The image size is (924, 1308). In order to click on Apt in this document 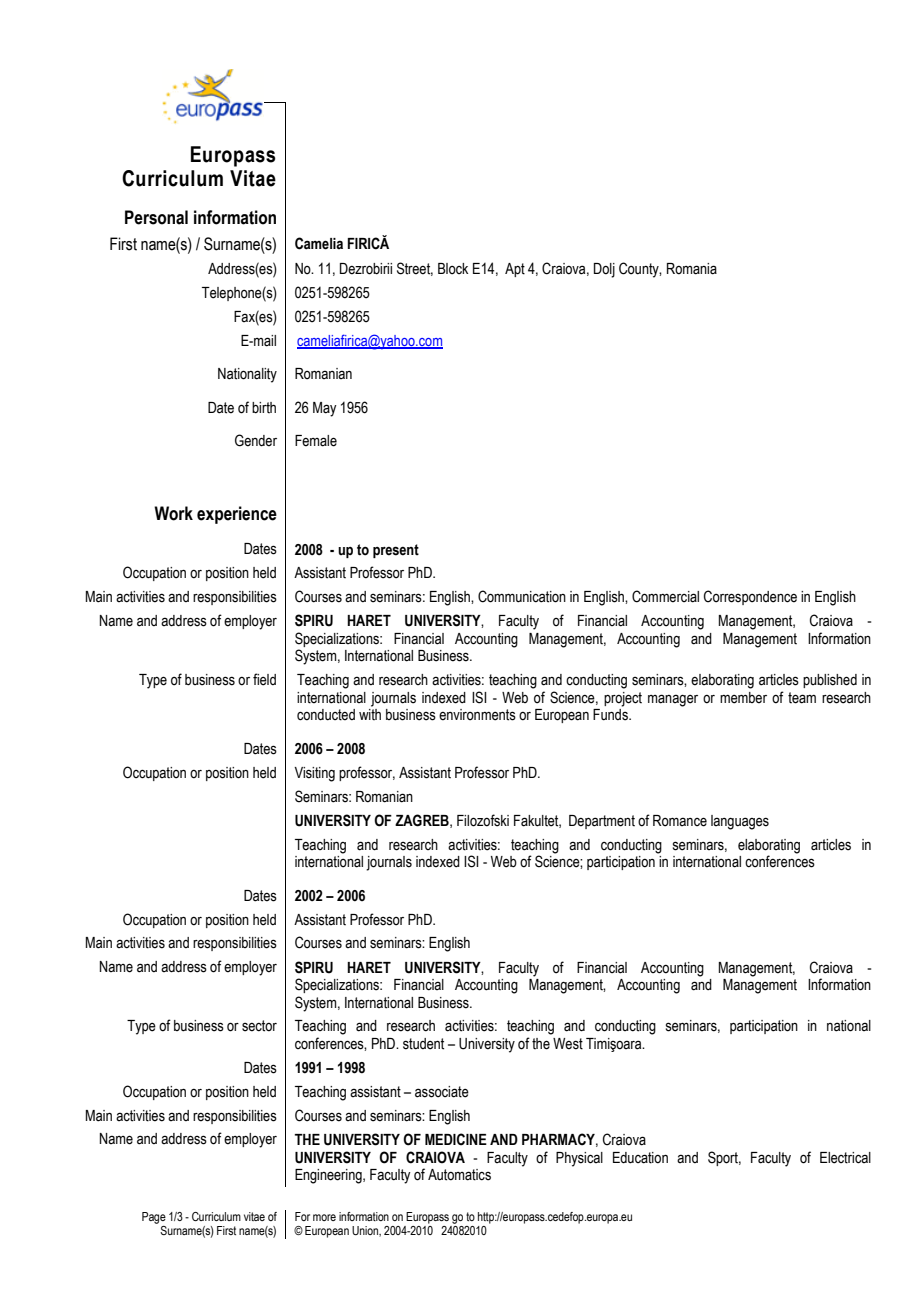, I will do `click(515, 270)`.
